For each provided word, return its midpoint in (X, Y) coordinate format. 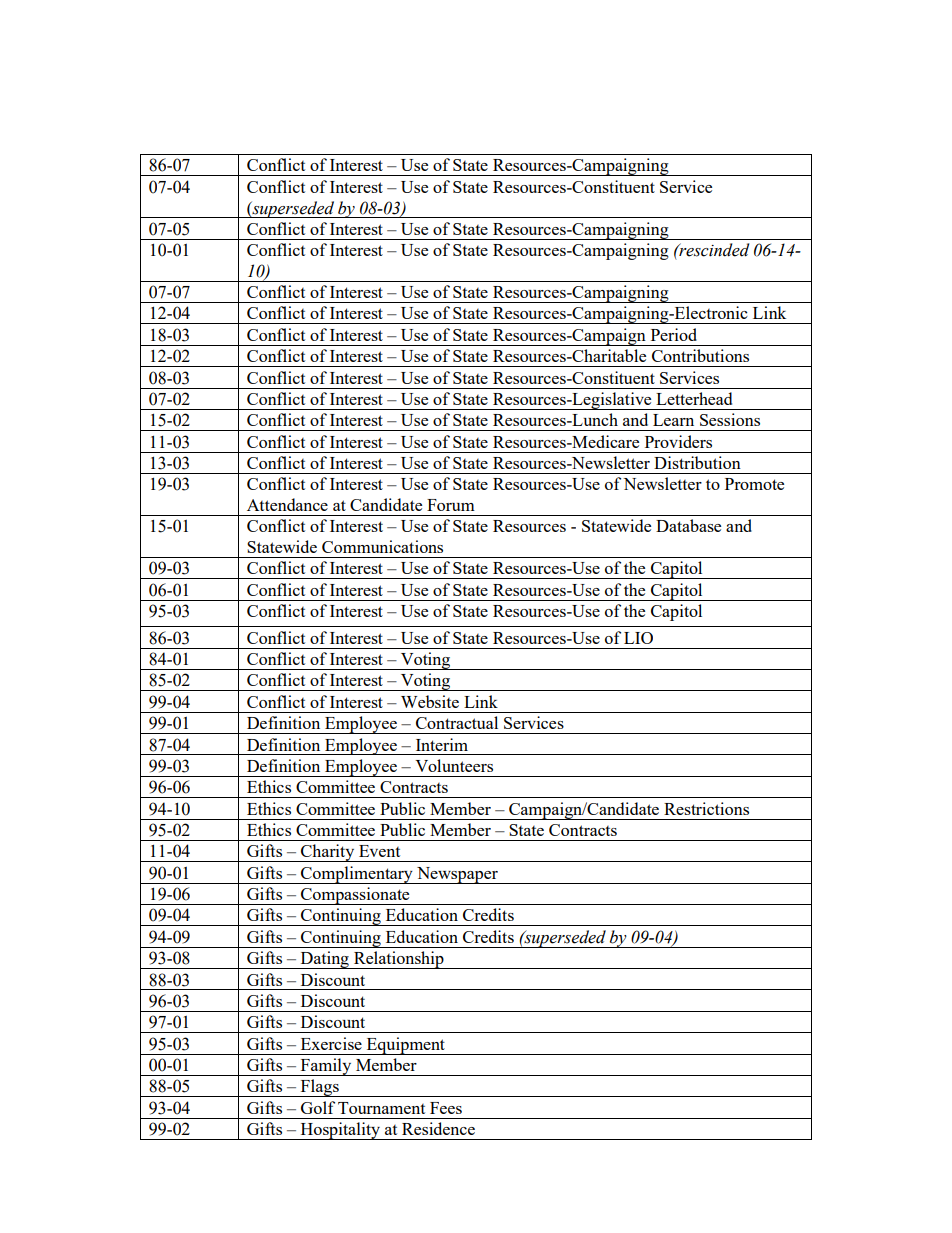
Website (430, 701)
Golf (318, 1107)
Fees (446, 1108)
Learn (673, 420)
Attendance (287, 504)
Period (674, 334)
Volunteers (454, 765)
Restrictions (706, 808)
